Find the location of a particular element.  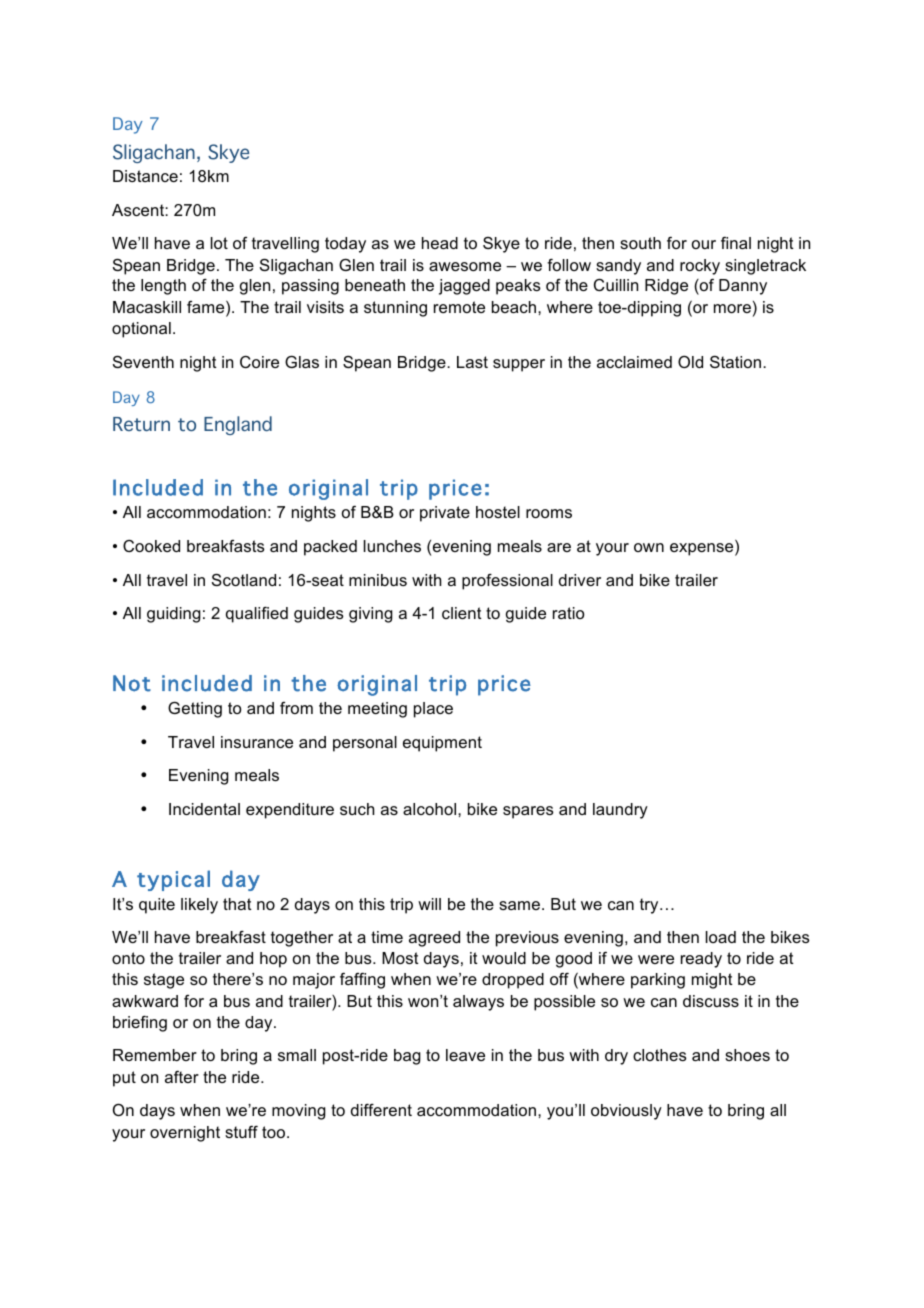

Cooked is located at coordinates (151, 546).
